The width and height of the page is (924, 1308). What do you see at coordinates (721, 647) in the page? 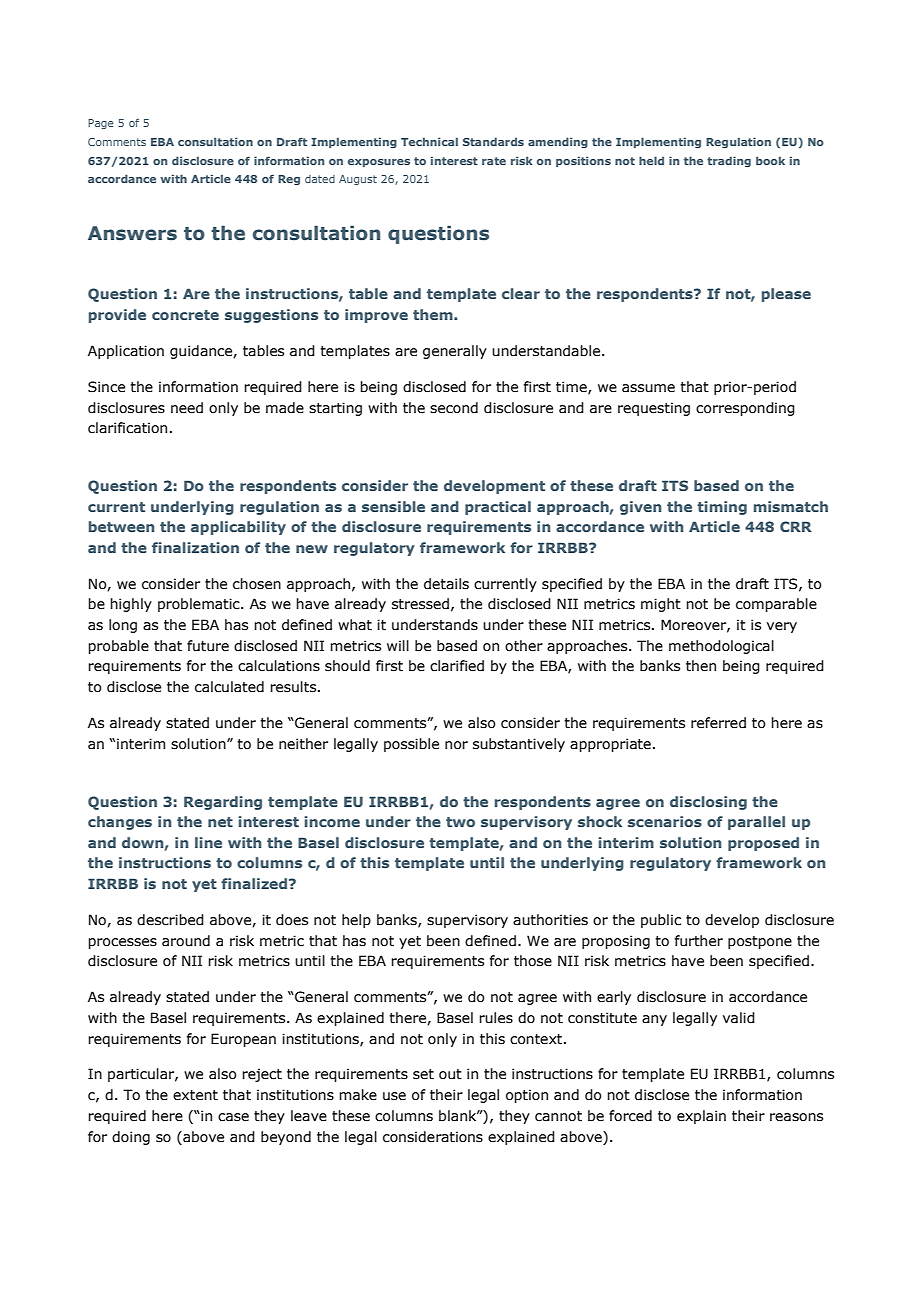
I see `methodological` at bounding box center [721, 647].
